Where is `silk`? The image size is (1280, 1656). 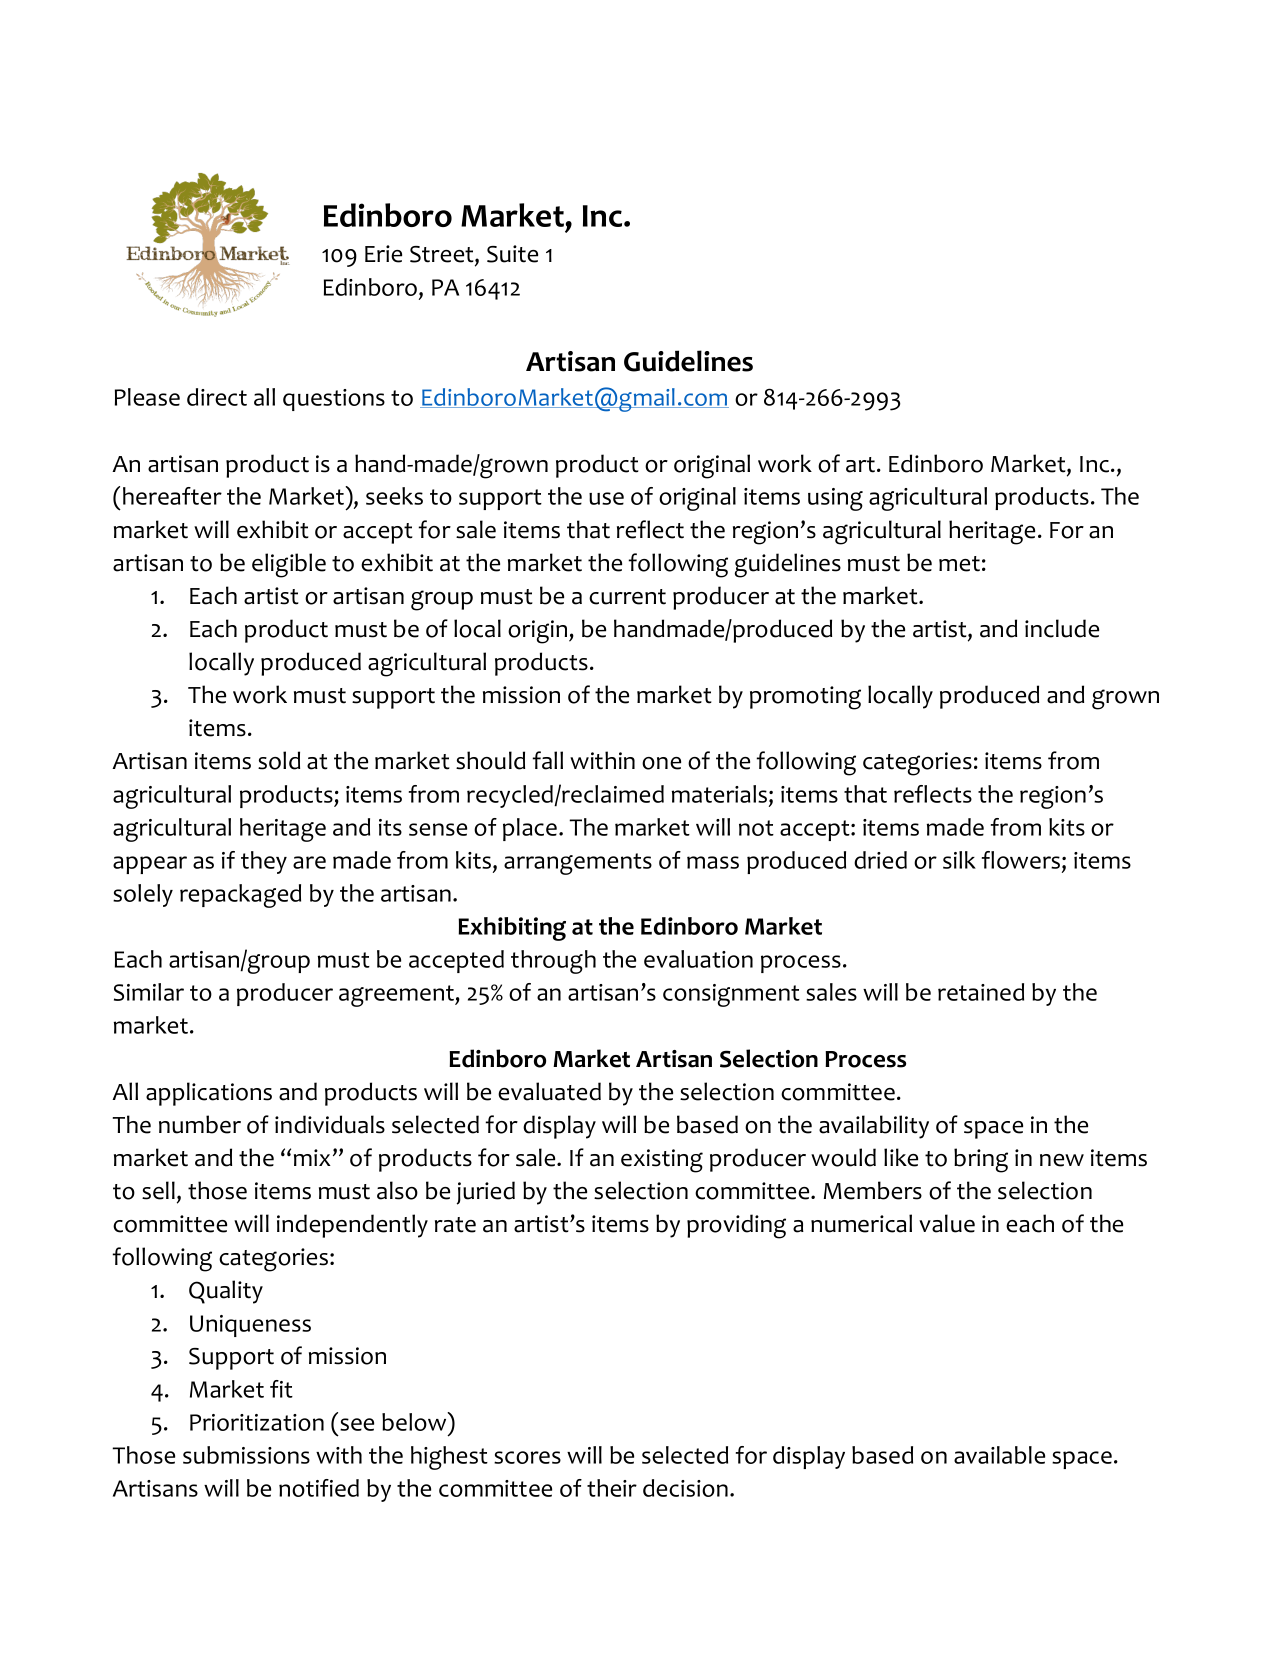 silk is located at coordinates (959, 860).
